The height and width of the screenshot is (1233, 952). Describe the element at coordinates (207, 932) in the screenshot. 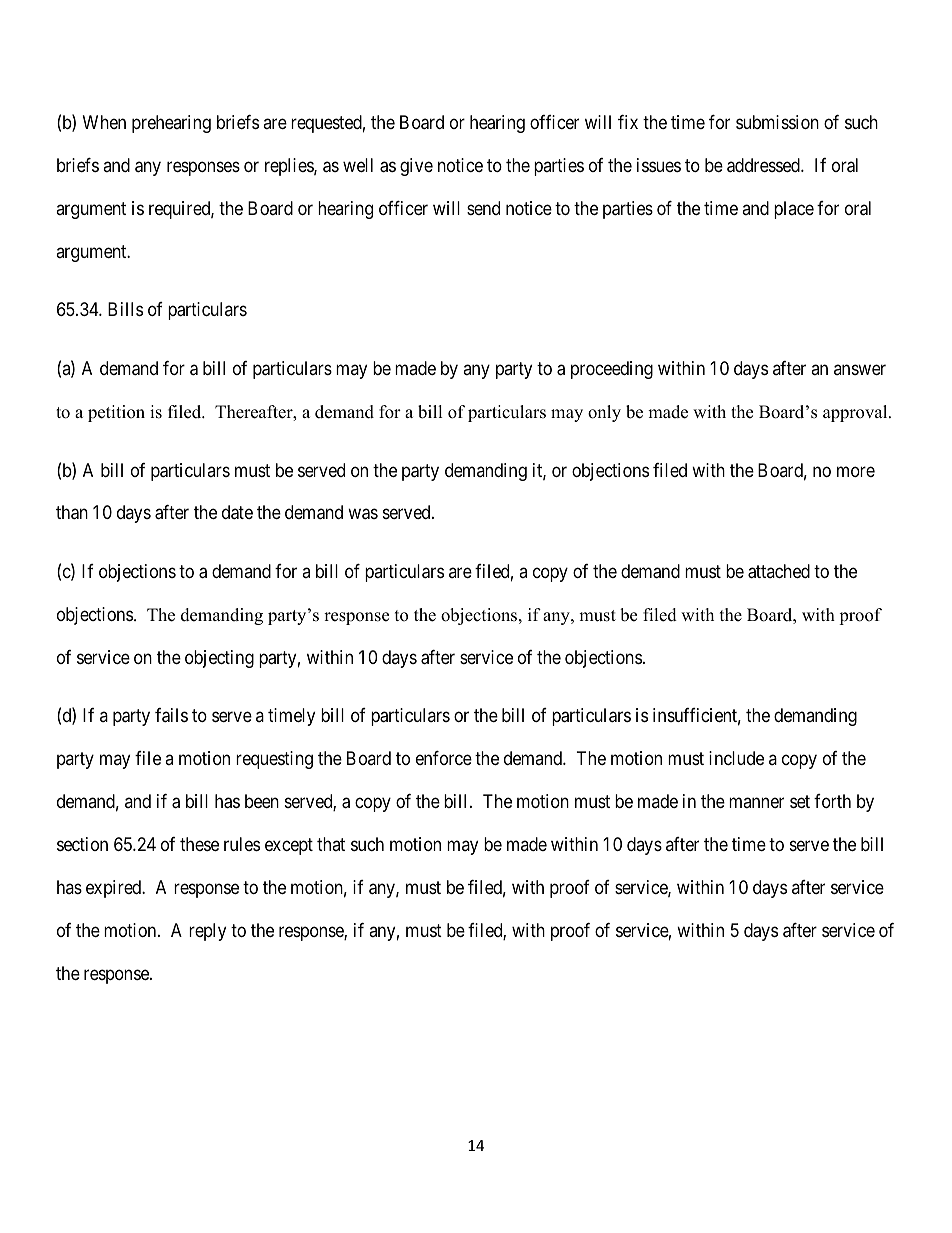

I see `reply` at that location.
